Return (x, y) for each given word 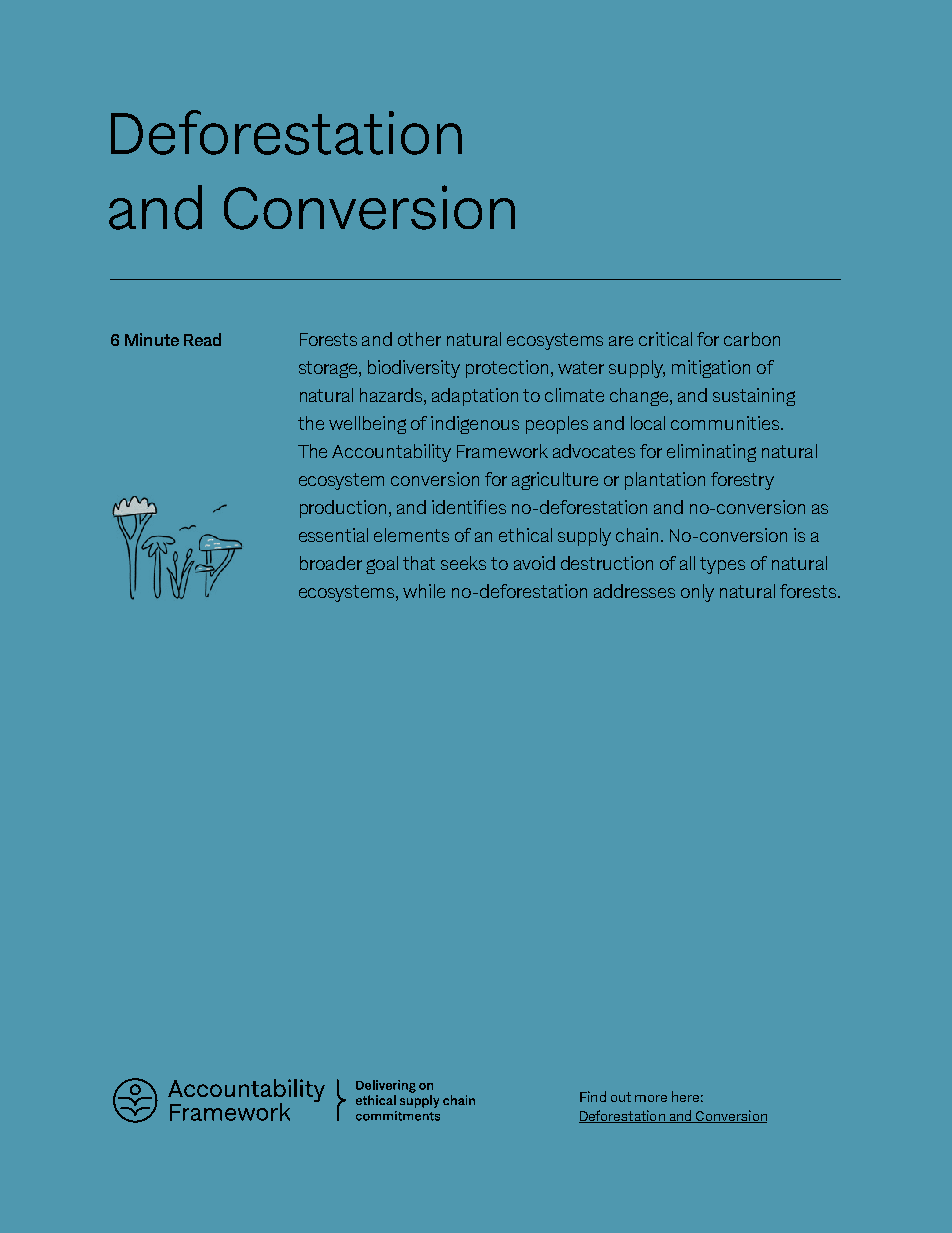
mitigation (711, 369)
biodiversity (414, 369)
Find (593, 1096)
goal (382, 565)
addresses (634, 591)
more (651, 1098)
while (424, 591)
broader (331, 563)
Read (202, 339)
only (697, 593)
